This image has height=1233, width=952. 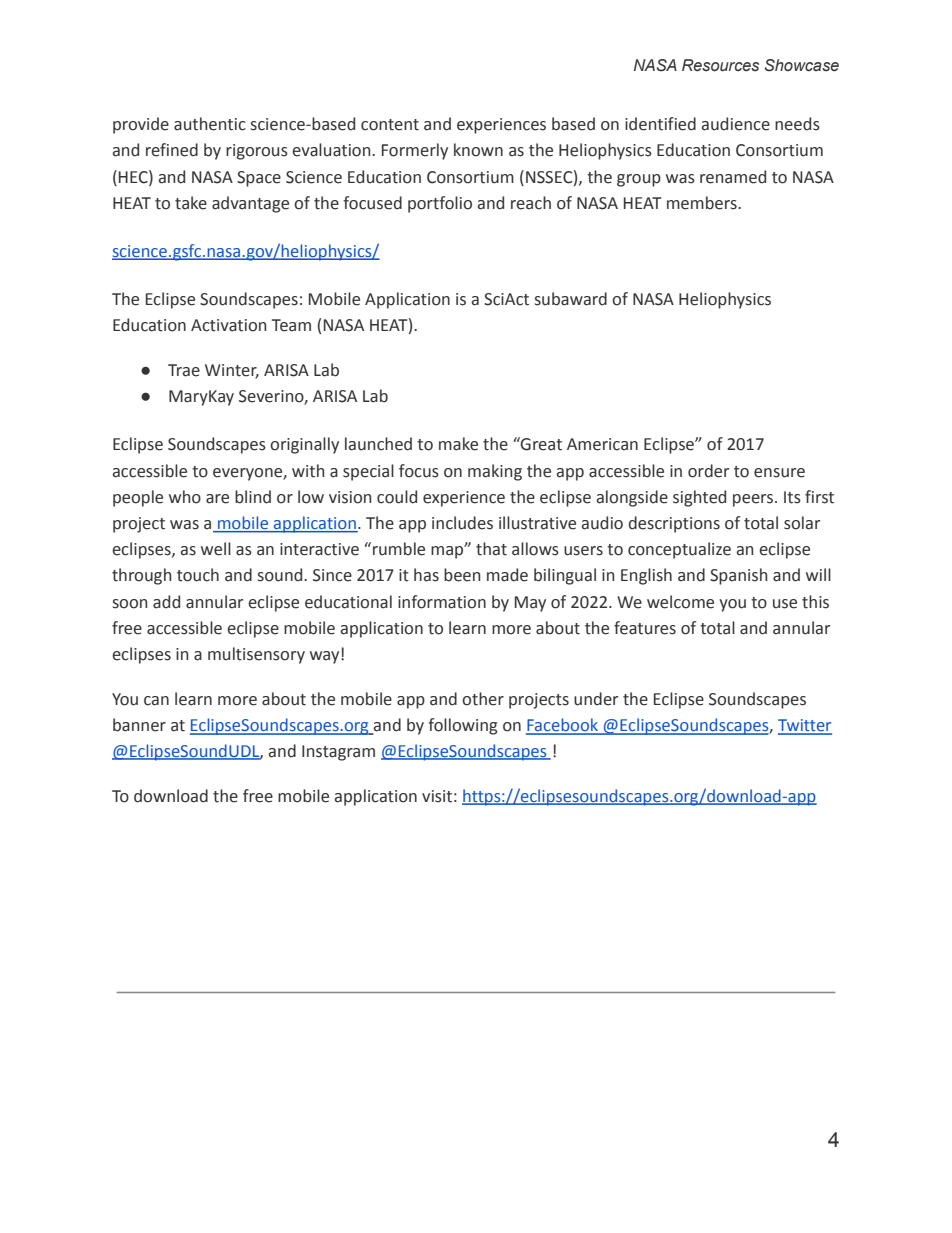 What do you see at coordinates (338, 753) in the image?
I see `Instagram` at bounding box center [338, 753].
